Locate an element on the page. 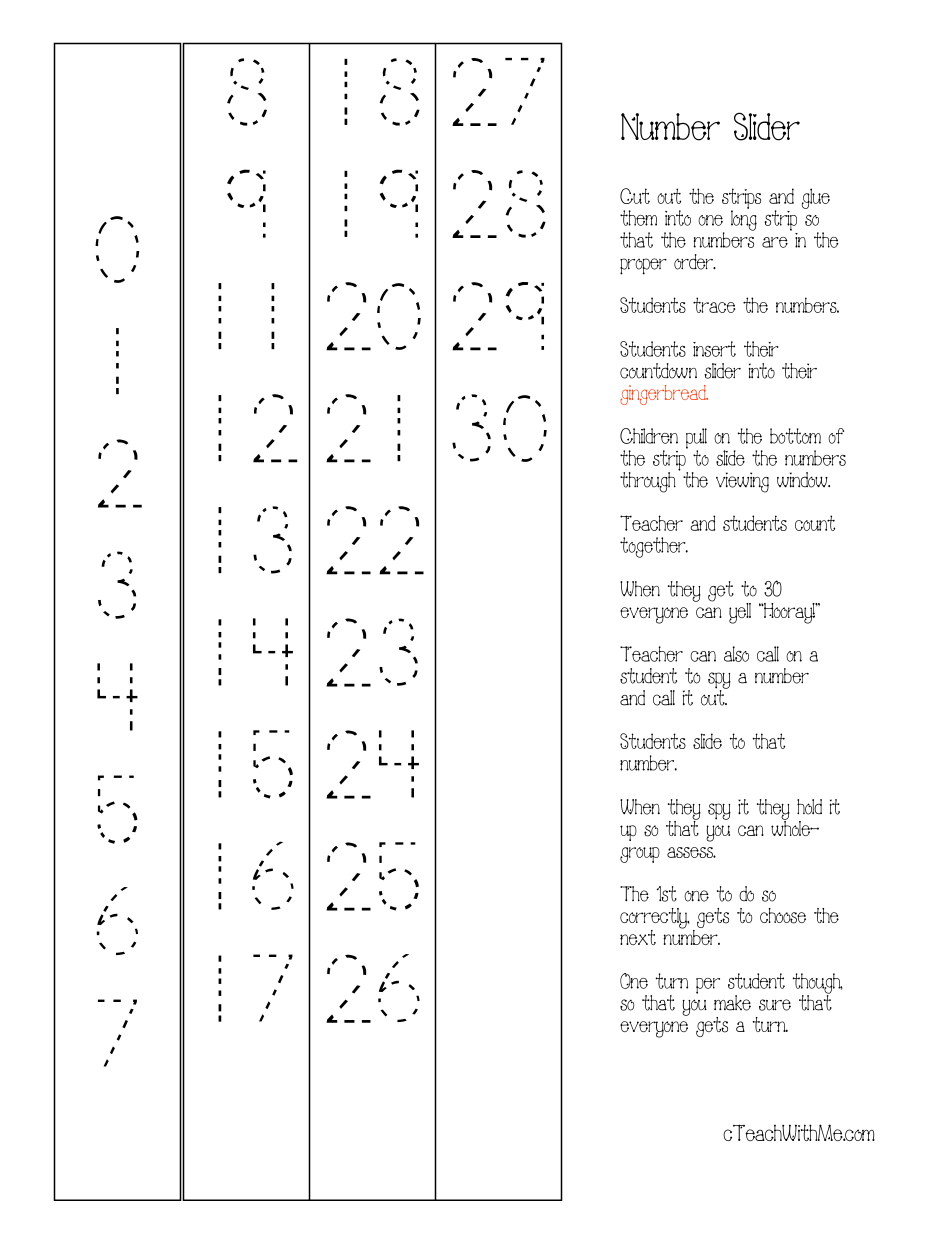 The width and height of the image is (952, 1233). make is located at coordinates (732, 1003).
